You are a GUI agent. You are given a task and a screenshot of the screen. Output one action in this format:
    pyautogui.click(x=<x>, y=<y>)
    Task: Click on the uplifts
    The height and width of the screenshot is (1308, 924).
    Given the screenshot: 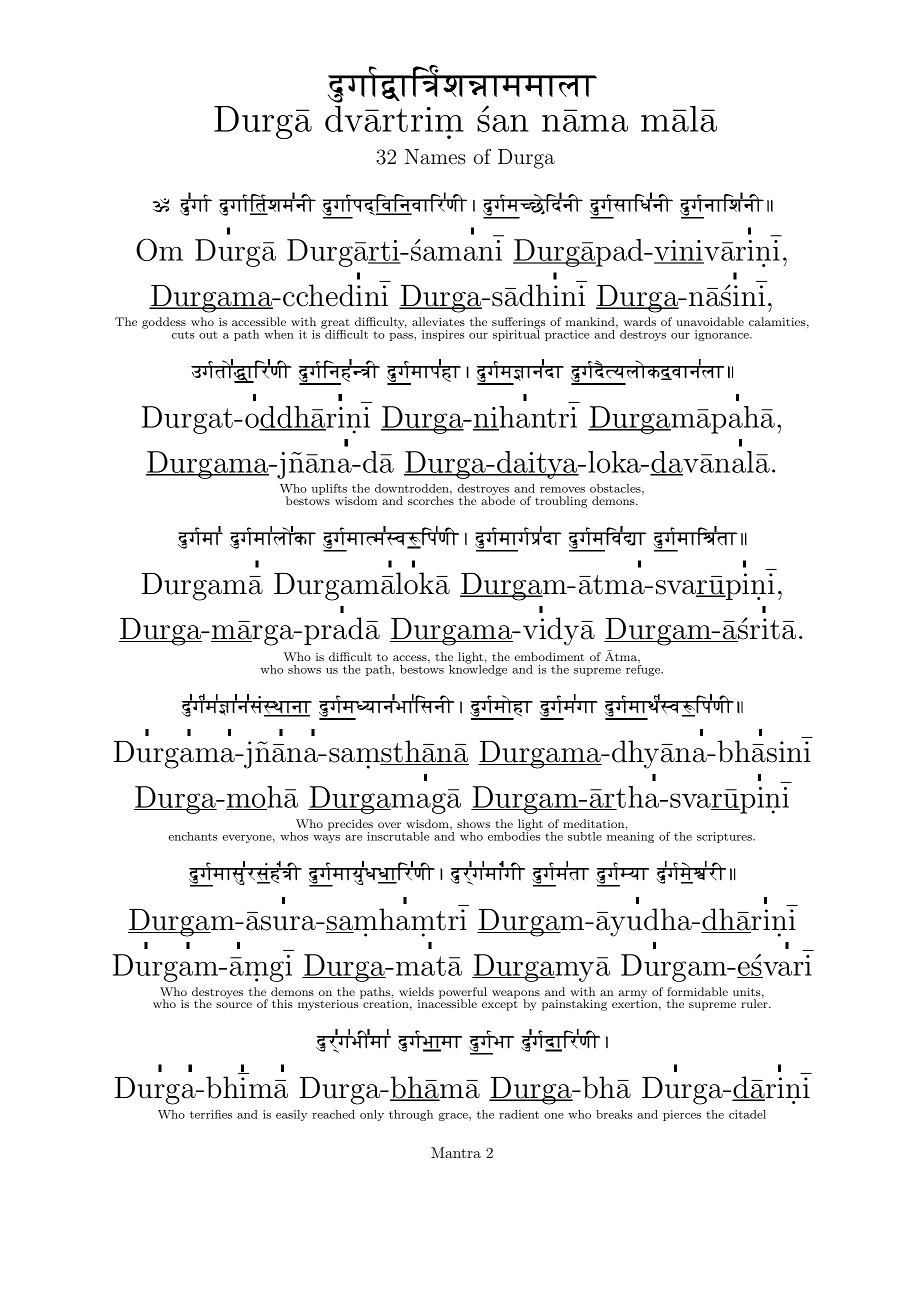 What is the action you would take?
    pyautogui.click(x=329, y=491)
